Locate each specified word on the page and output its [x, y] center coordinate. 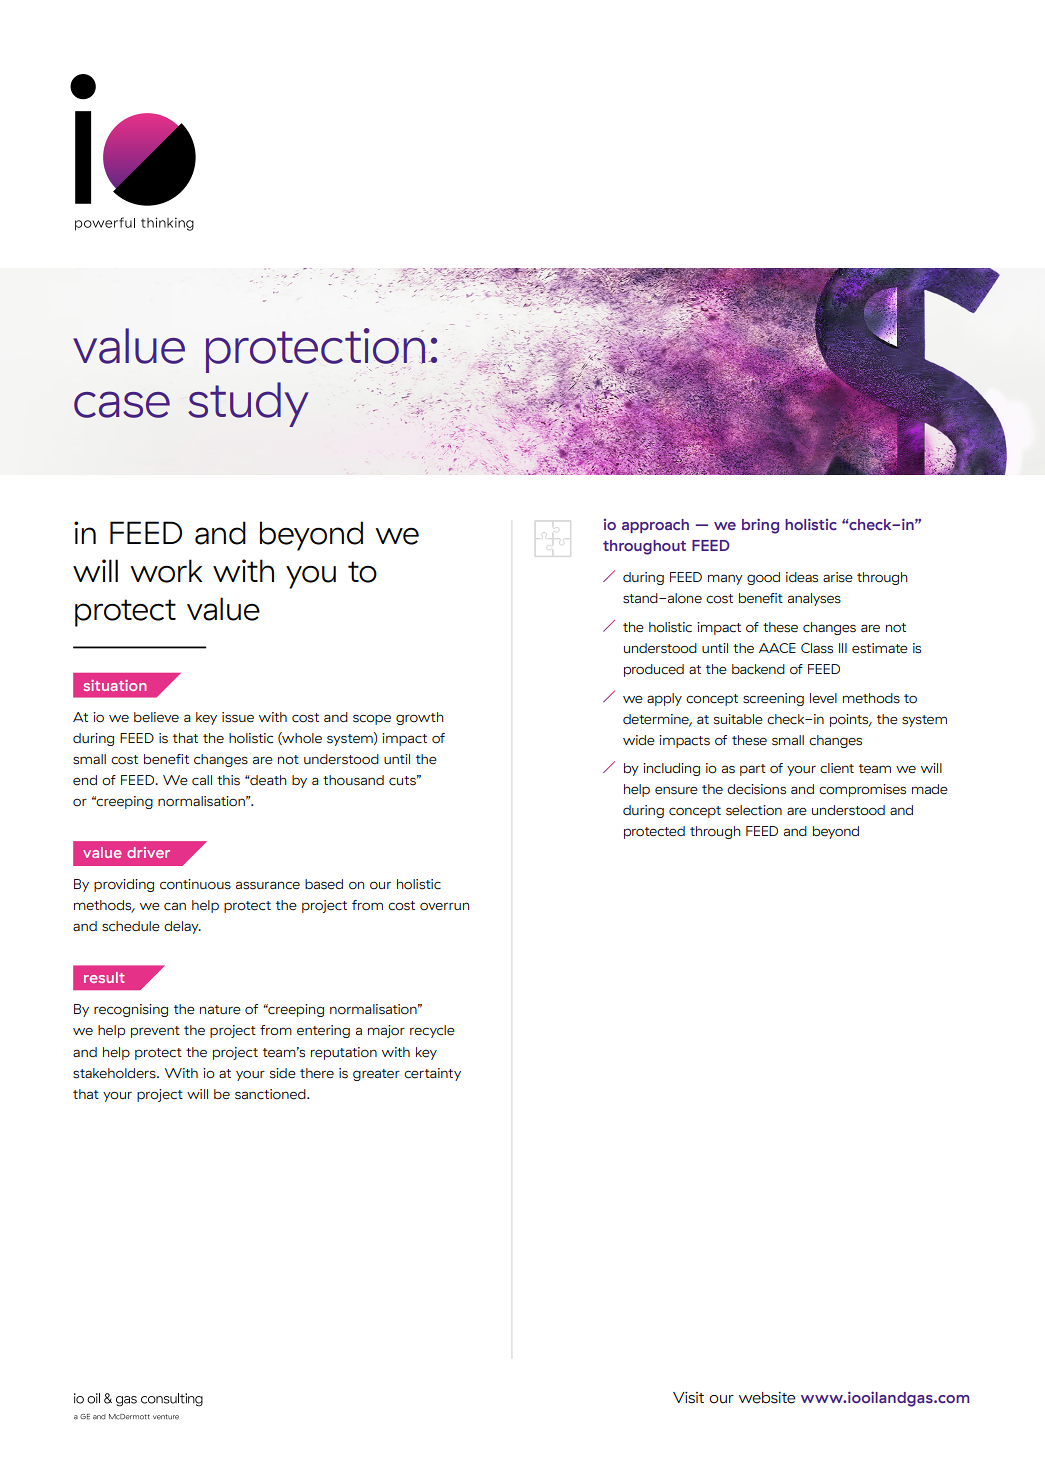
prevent [155, 1032]
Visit [688, 1398]
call [202, 780]
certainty [432, 1074]
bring [760, 526]
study [248, 404]
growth [420, 718]
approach [655, 526]
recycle [432, 1031]
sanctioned [271, 1094]
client [837, 768]
